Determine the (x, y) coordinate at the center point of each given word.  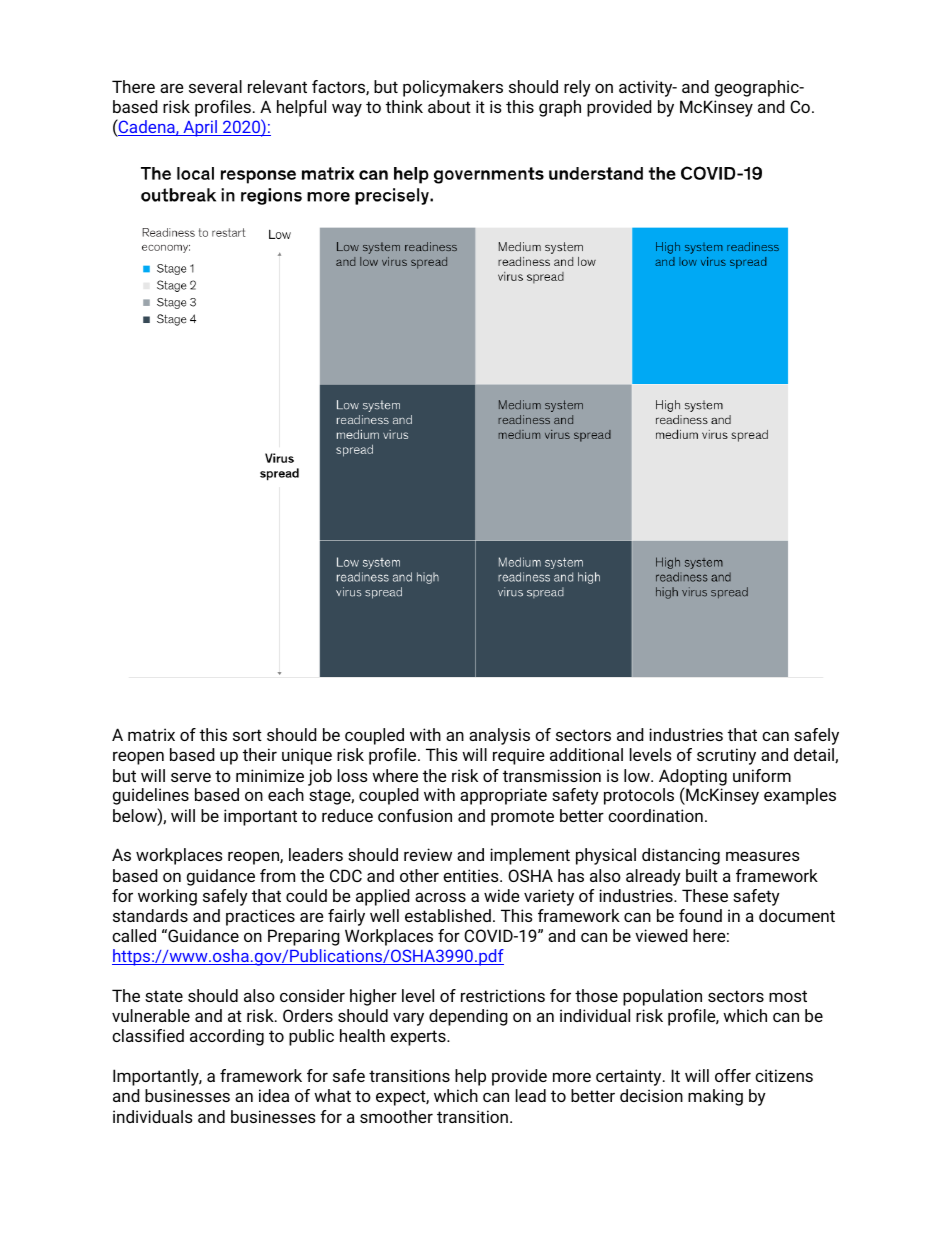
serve (191, 777)
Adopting (693, 778)
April (200, 128)
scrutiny (726, 756)
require (519, 756)
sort (247, 735)
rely (577, 88)
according (227, 1037)
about (449, 106)
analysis (499, 736)
